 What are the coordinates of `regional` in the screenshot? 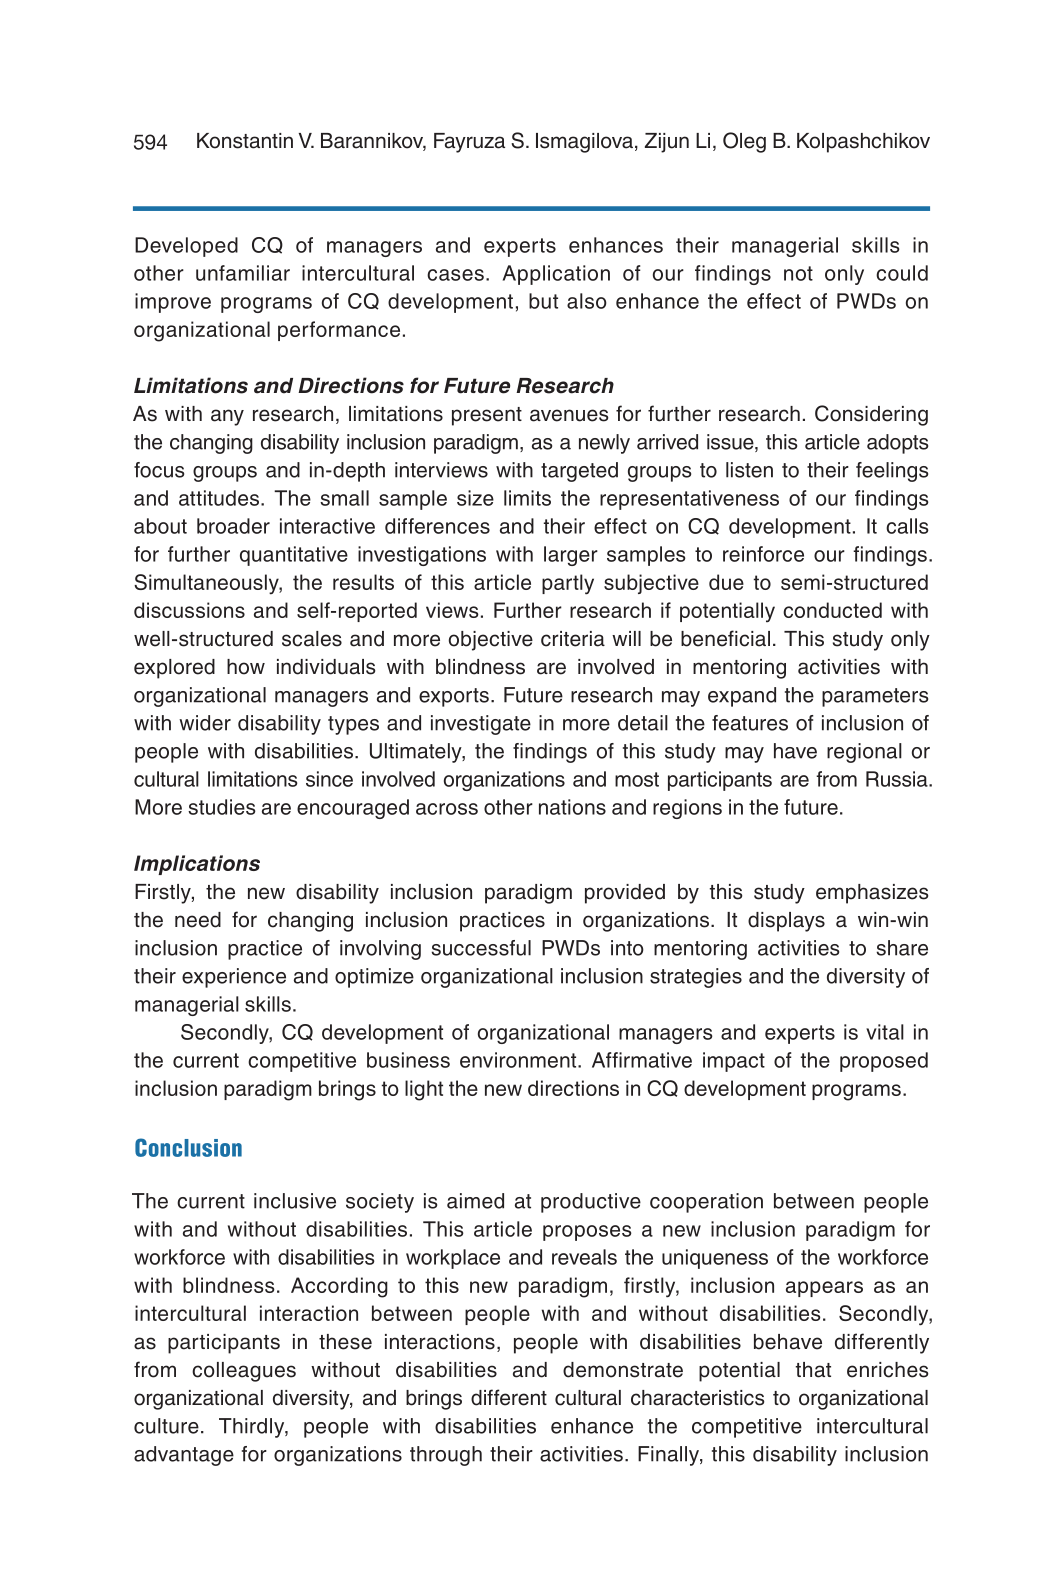 It's located at (864, 753).
